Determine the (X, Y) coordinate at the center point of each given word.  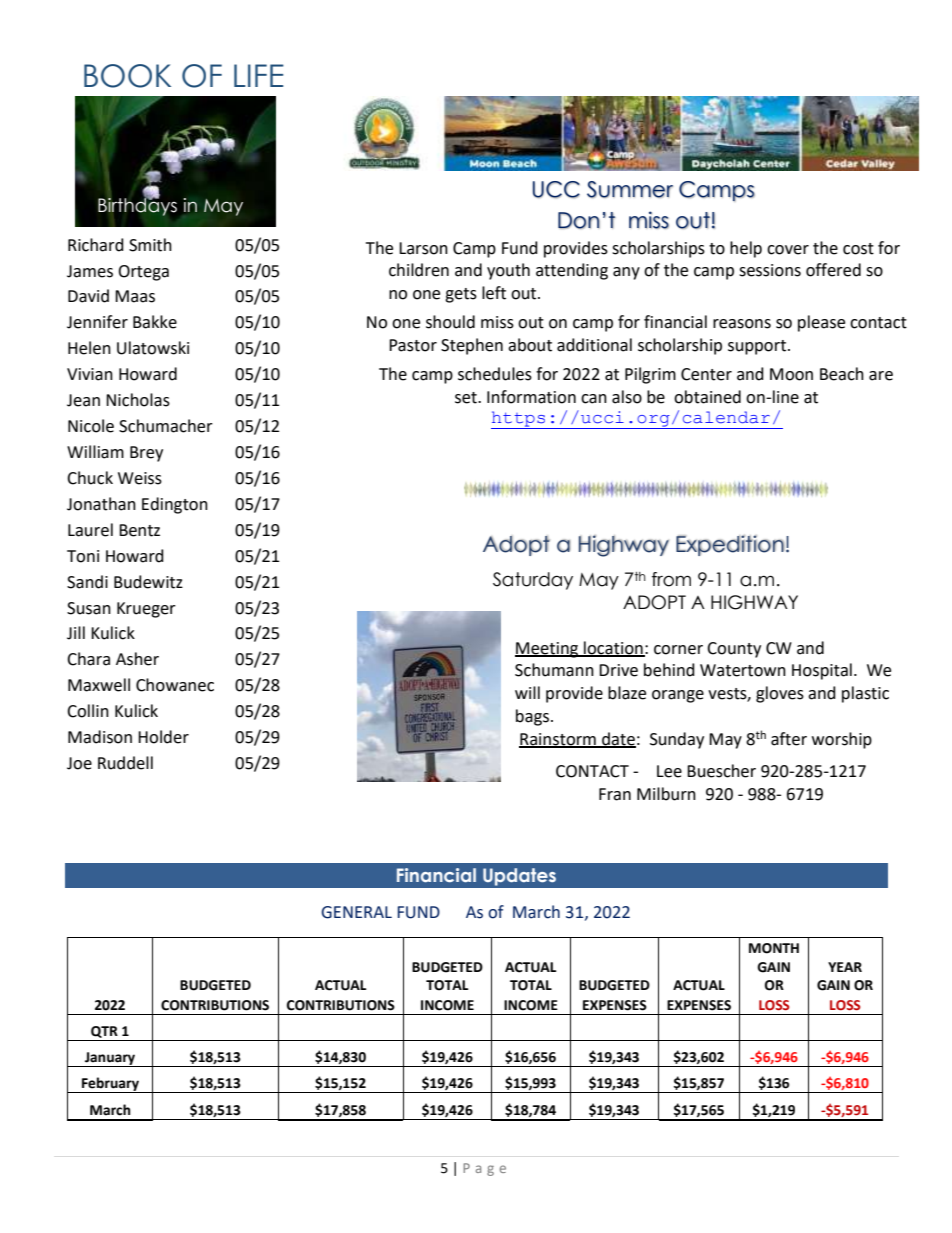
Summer (630, 189)
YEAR (845, 967)
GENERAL (356, 912)
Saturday (533, 581)
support (757, 347)
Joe (79, 763)
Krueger (146, 610)
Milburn (666, 794)
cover (788, 250)
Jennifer (97, 322)
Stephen (472, 346)
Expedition (730, 545)
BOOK (127, 76)
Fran (615, 794)
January (110, 1059)
